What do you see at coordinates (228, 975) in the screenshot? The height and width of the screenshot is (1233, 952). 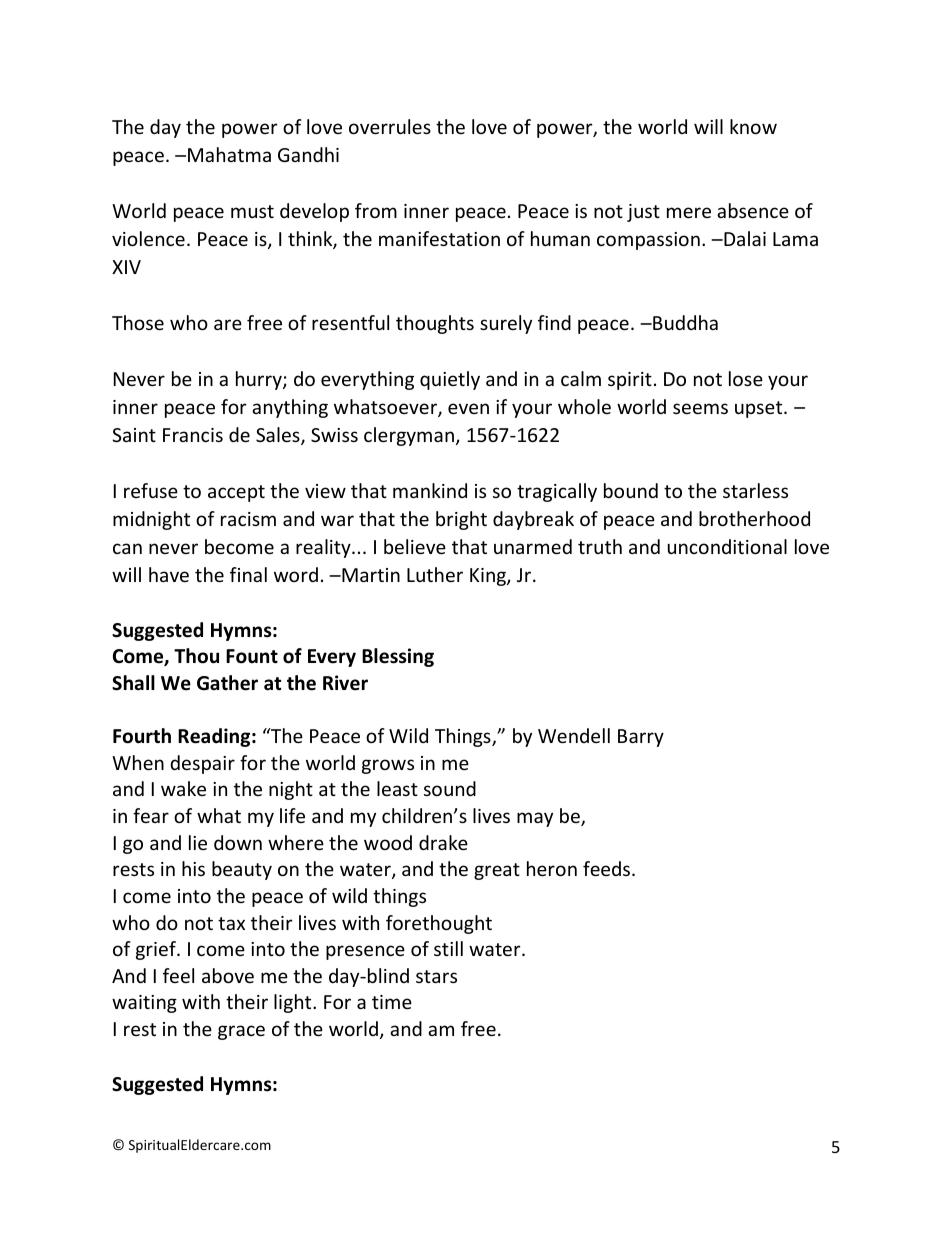 I see `above` at bounding box center [228, 975].
